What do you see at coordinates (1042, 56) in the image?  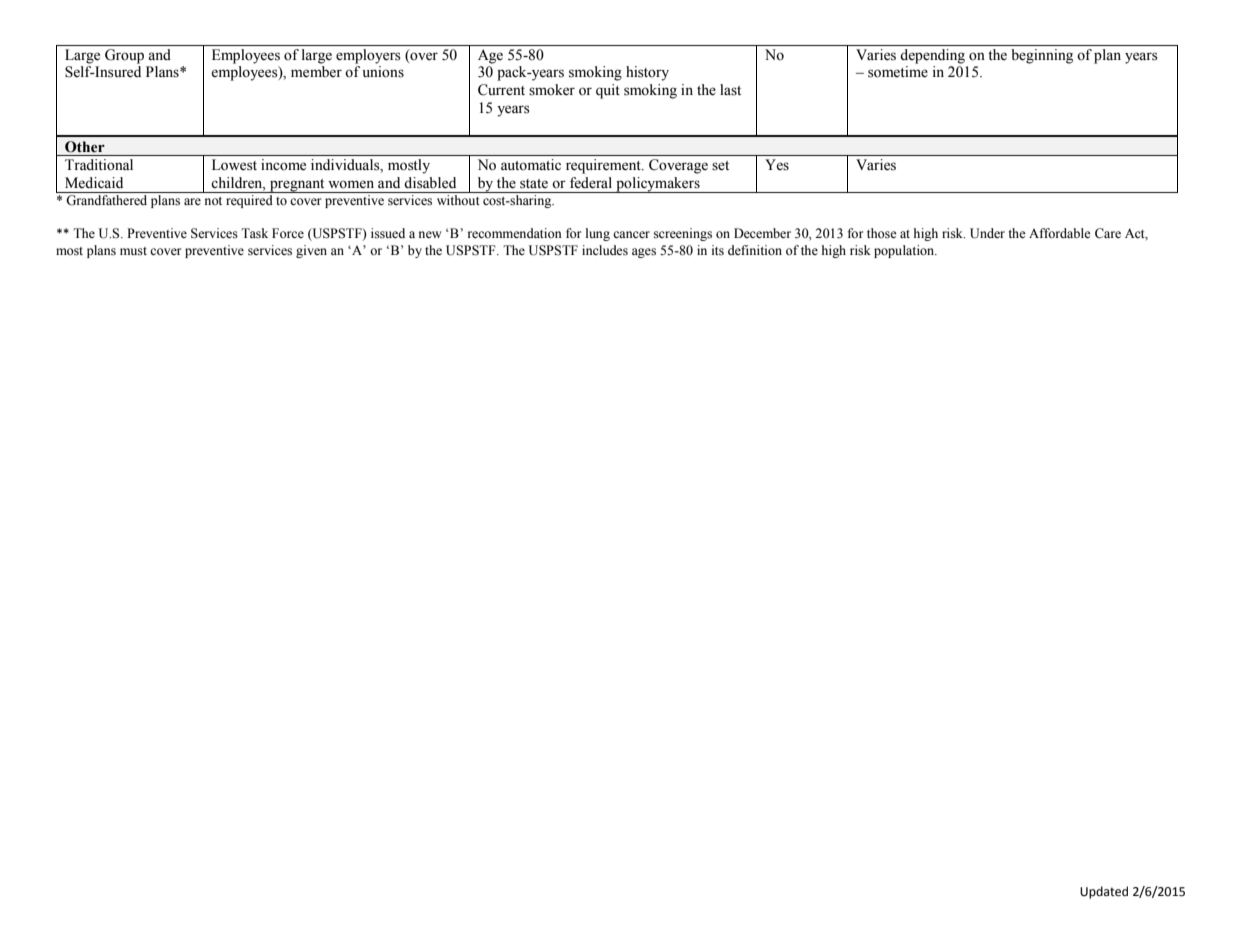 I see `beginning` at bounding box center [1042, 56].
